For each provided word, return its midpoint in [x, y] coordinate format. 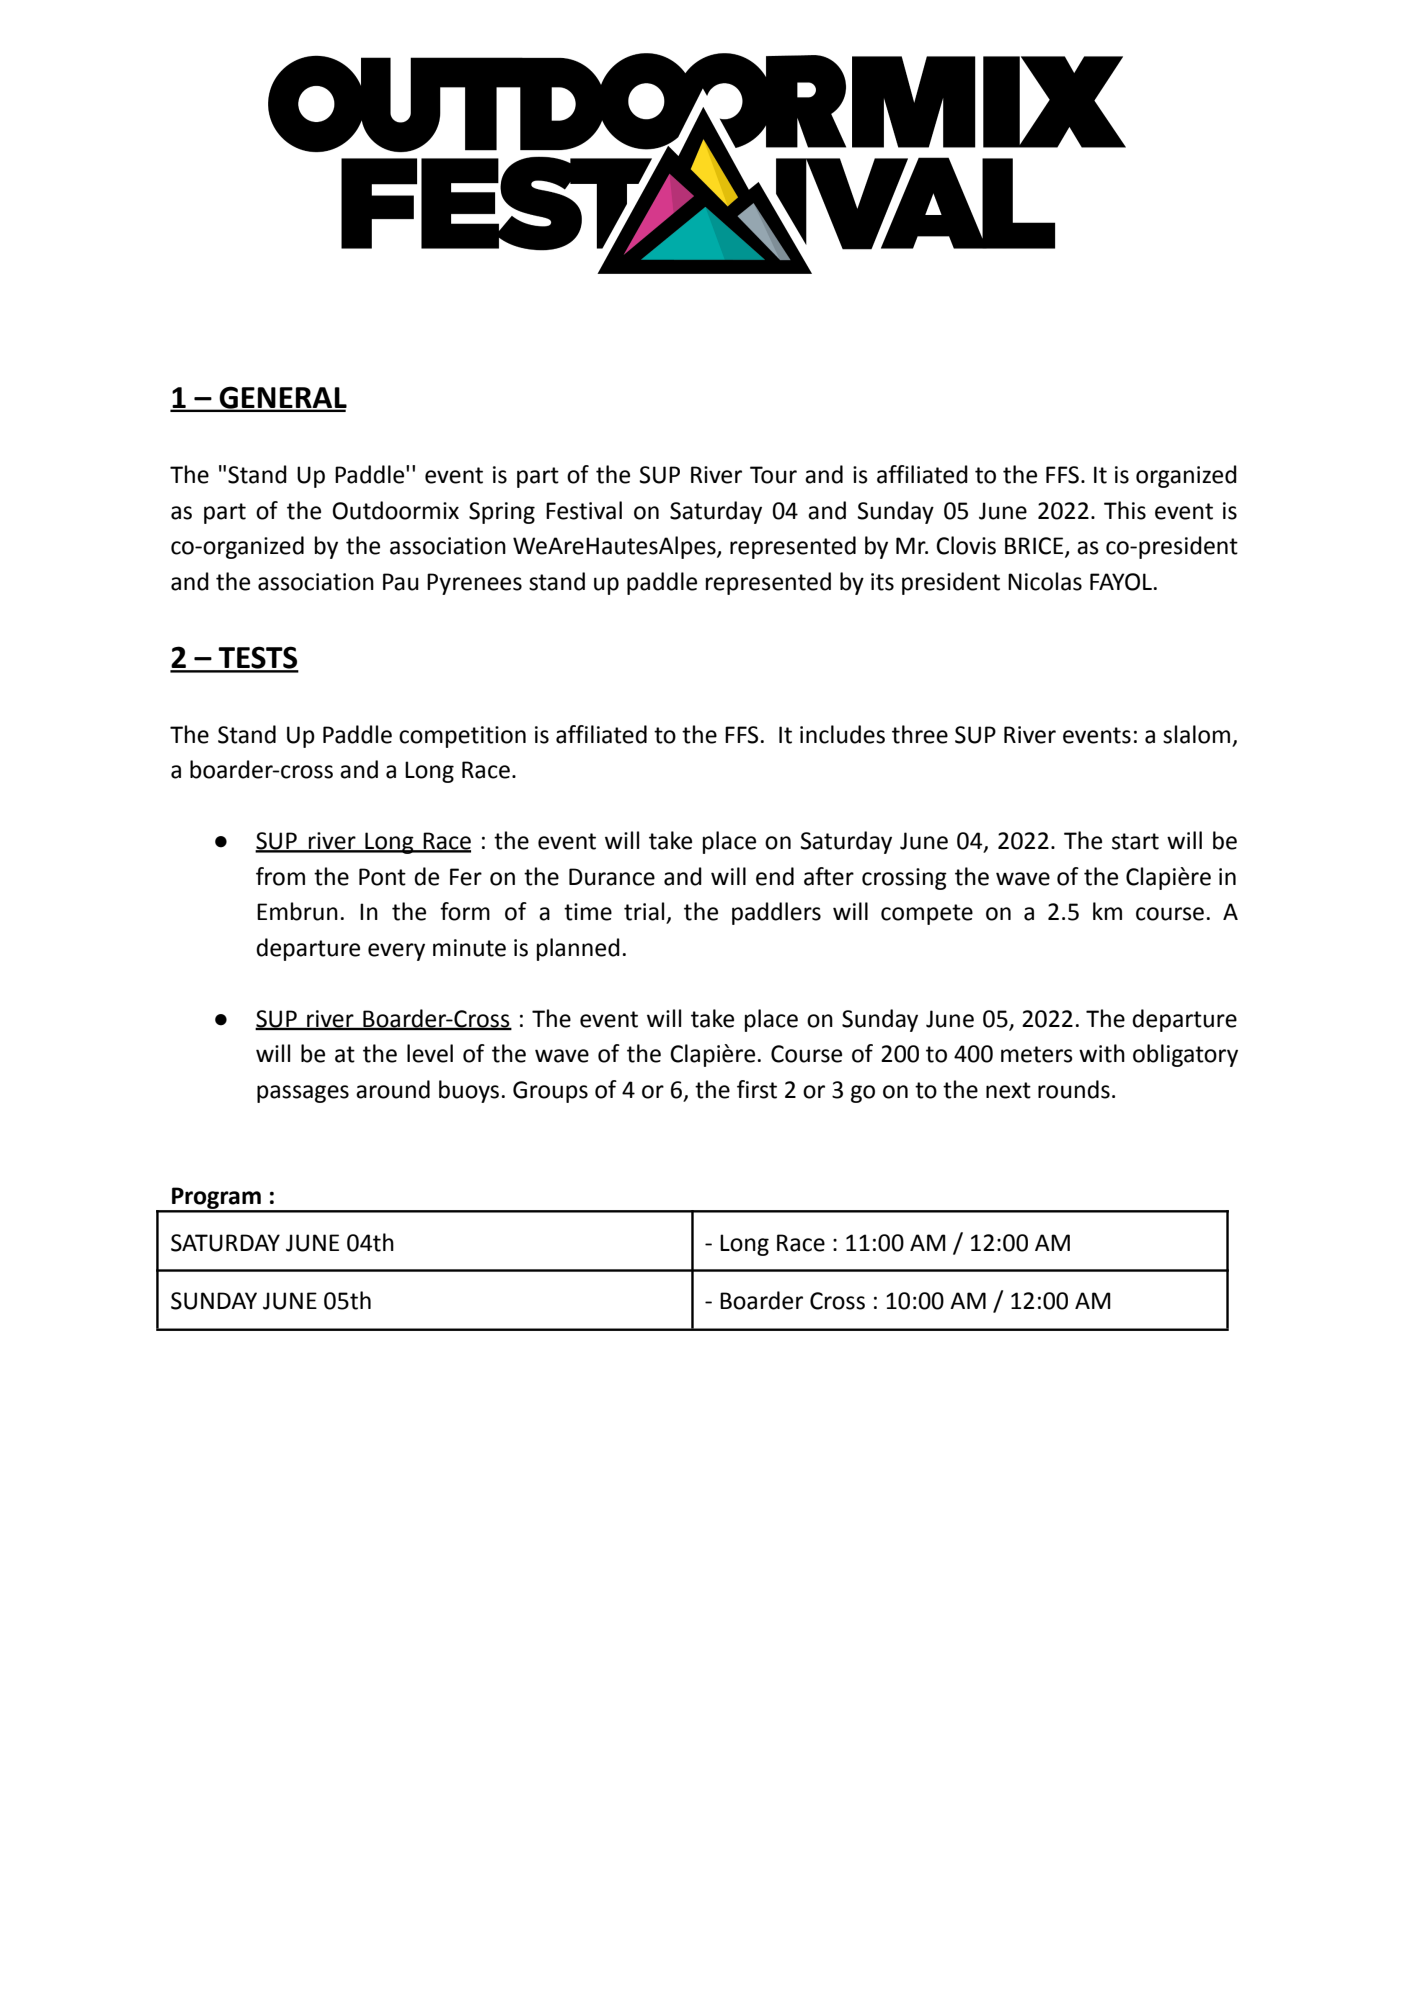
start [1135, 841]
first [757, 1089]
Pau [401, 582]
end [775, 876]
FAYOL [1121, 582]
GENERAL [282, 398]
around [393, 1089]
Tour [773, 475]
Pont [382, 877]
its [882, 582]
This [1125, 510]
